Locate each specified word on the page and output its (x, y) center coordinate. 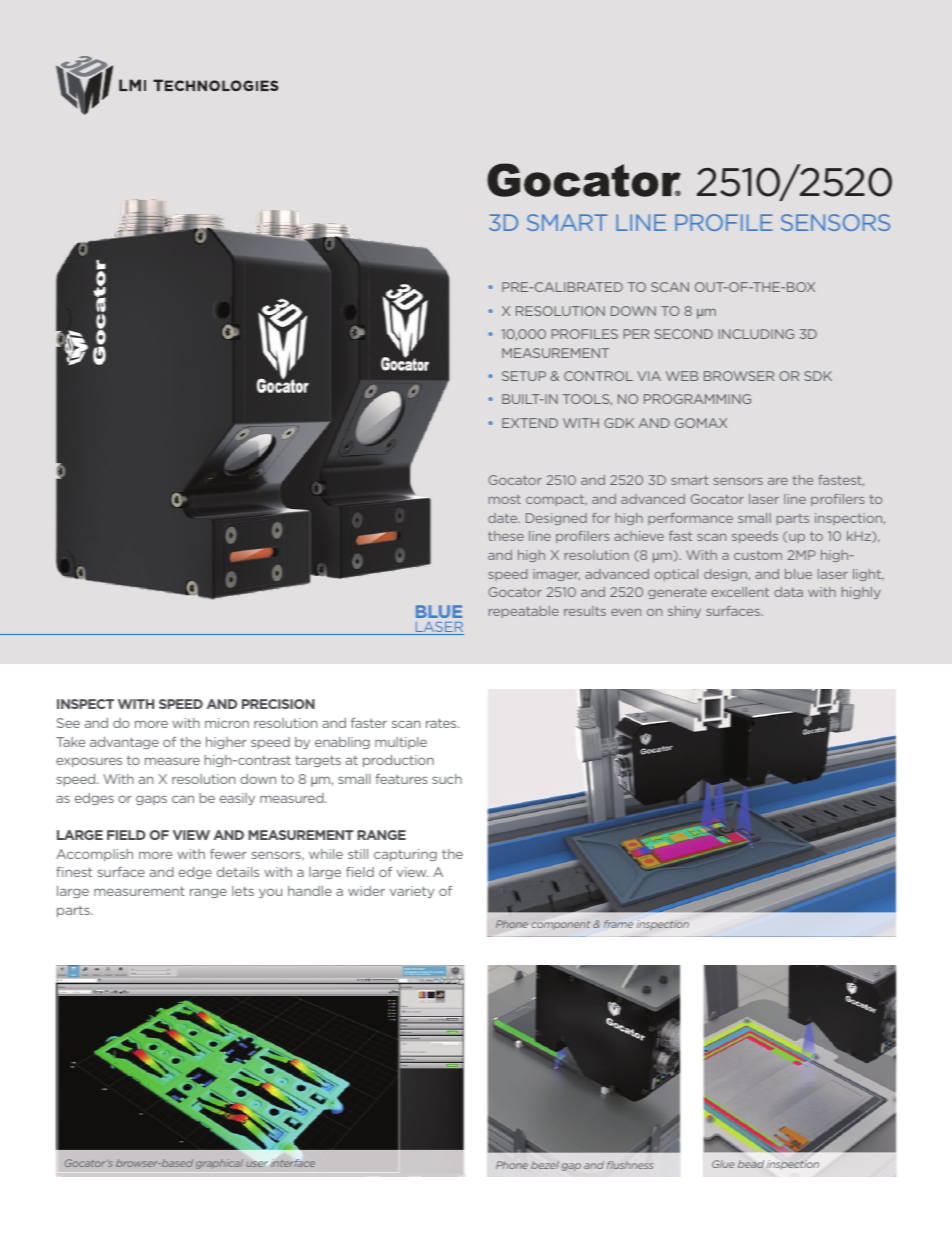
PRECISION (278, 704)
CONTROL (598, 376)
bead (751, 1164)
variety (412, 892)
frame (618, 924)
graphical (219, 1164)
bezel (545, 1165)
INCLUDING (756, 334)
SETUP (524, 376)
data (788, 592)
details (238, 872)
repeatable (524, 612)
